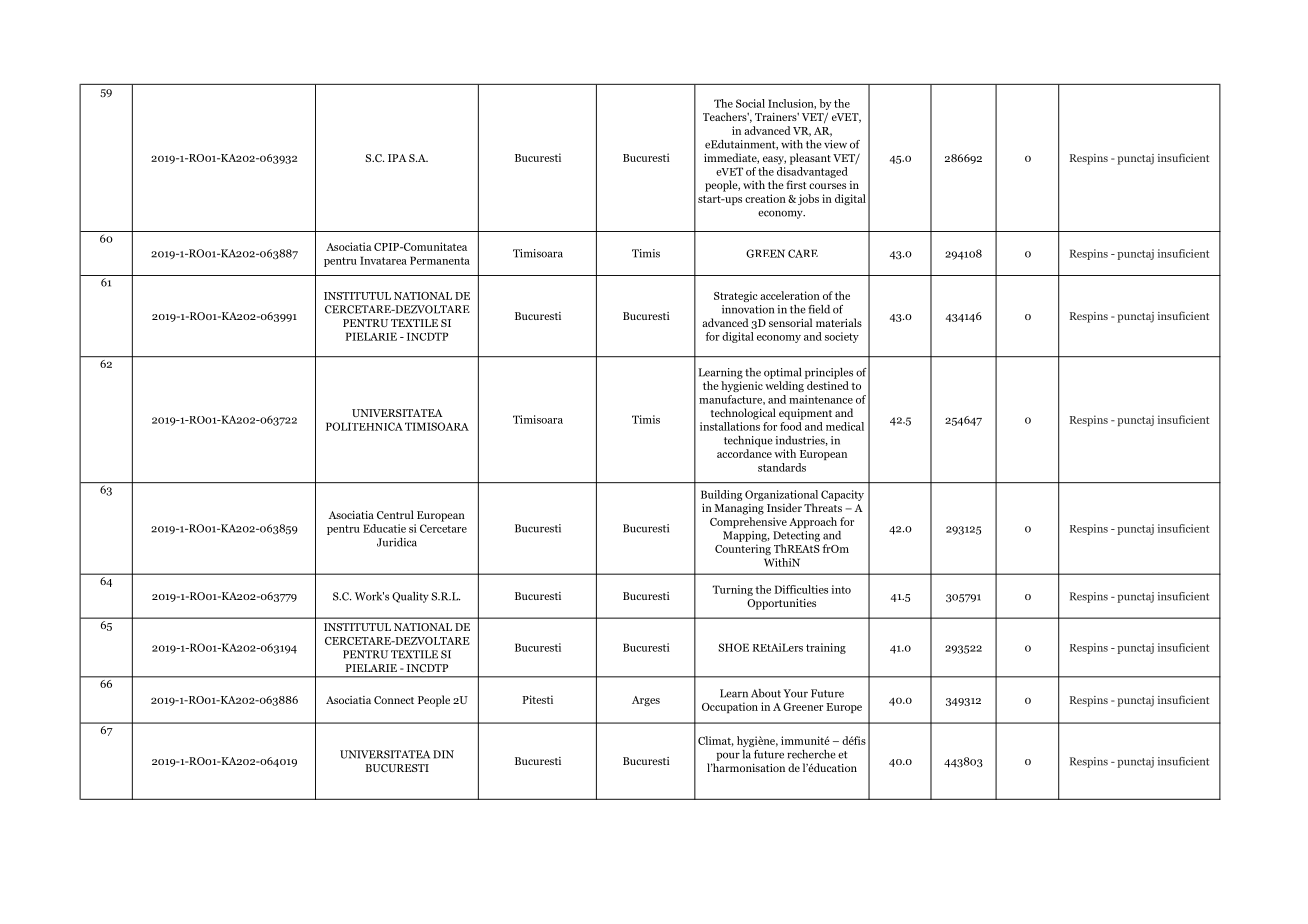  Describe the element at coordinates (748, 309) in the page. I see `innovation` at that location.
